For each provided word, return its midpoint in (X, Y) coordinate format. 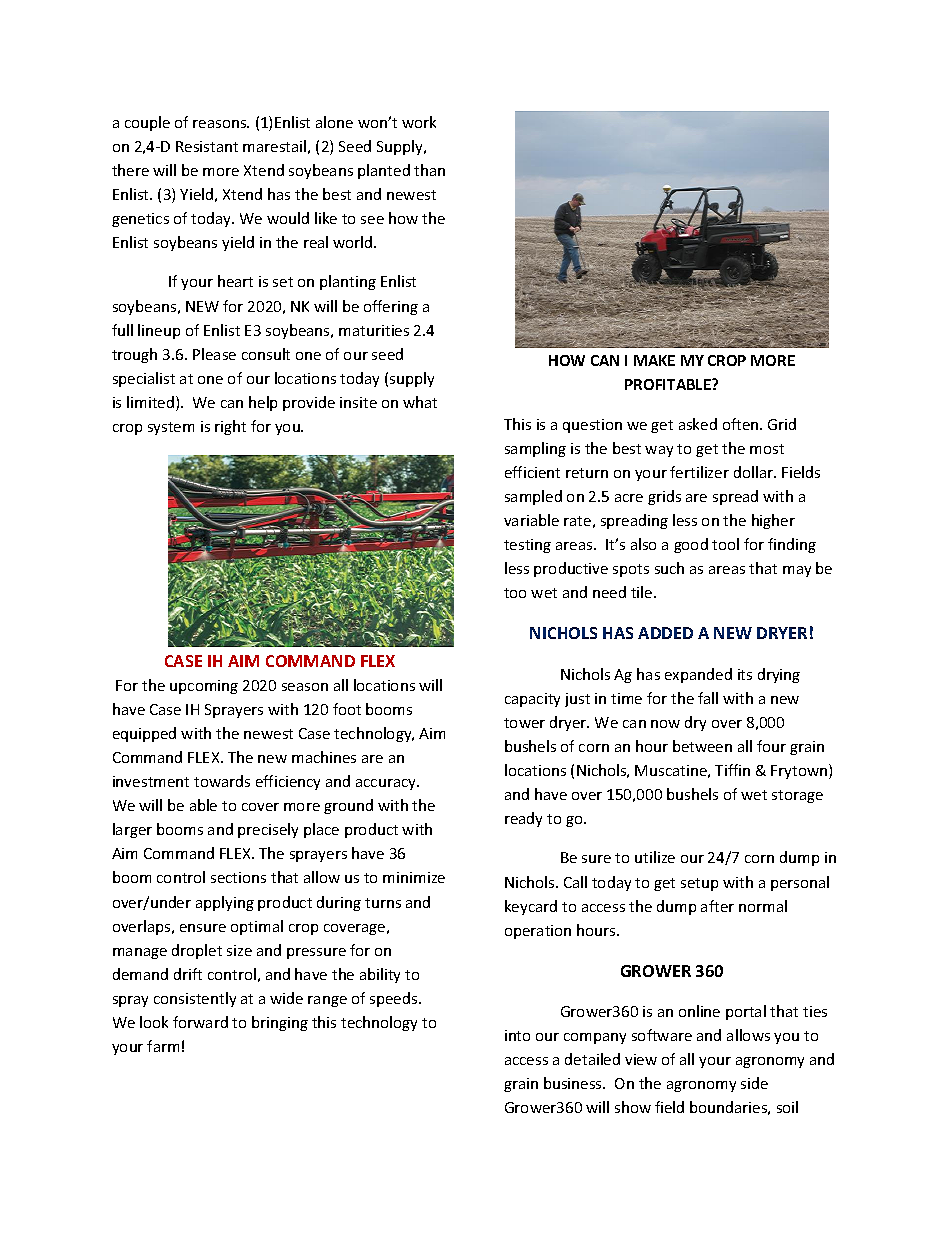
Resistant (207, 146)
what (420, 402)
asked (698, 424)
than (429, 170)
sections (238, 877)
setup (699, 884)
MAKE (654, 360)
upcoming (204, 687)
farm (163, 1046)
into (517, 1035)
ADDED (665, 633)
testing (527, 546)
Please (214, 354)
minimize (414, 877)
